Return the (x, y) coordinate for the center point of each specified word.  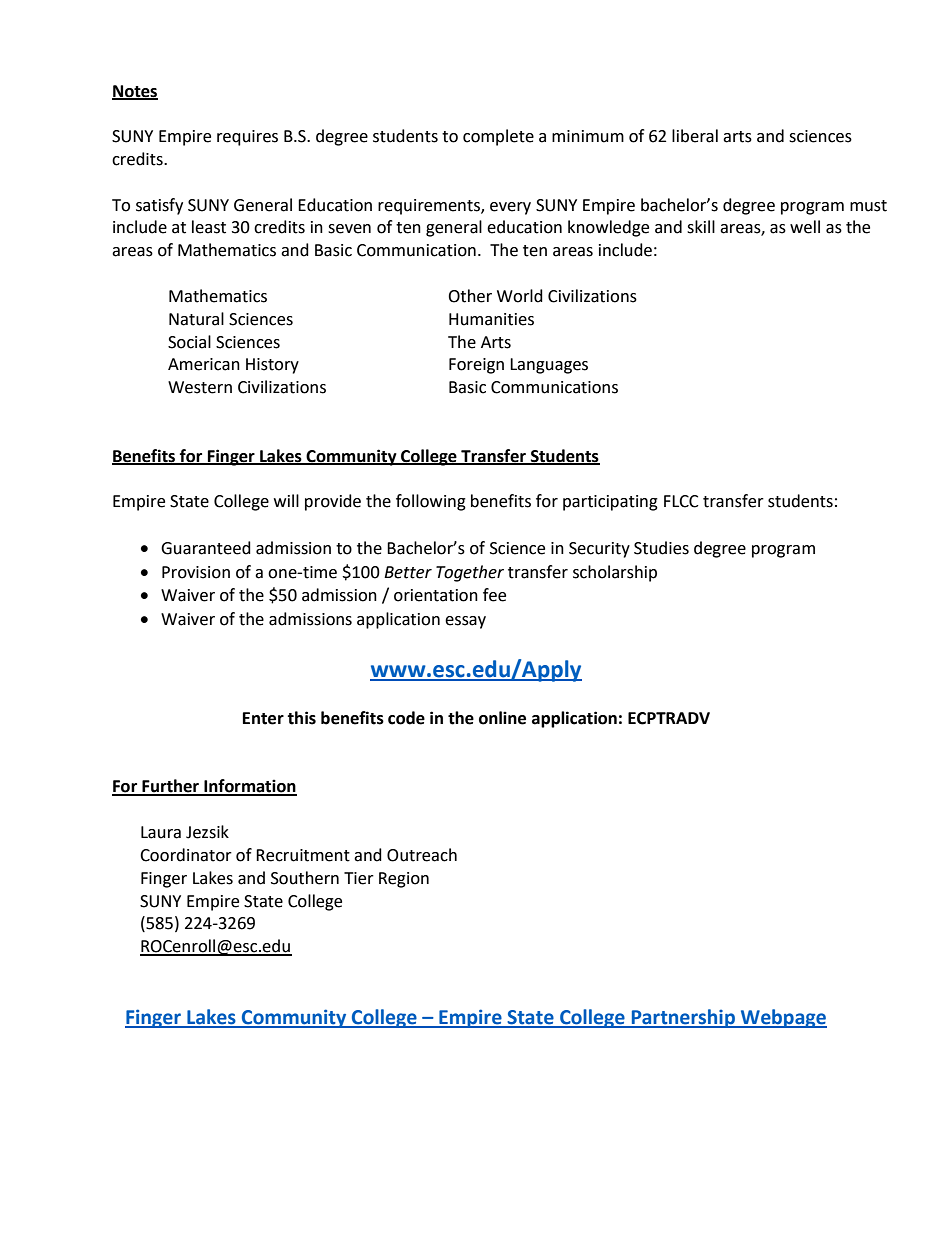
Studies (661, 548)
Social (189, 342)
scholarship (615, 573)
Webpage (783, 1018)
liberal (695, 136)
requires (247, 138)
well (805, 227)
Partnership (683, 1018)
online (502, 718)
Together (470, 573)
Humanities (491, 319)
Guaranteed (206, 548)
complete (498, 137)
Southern (305, 878)
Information (249, 787)
